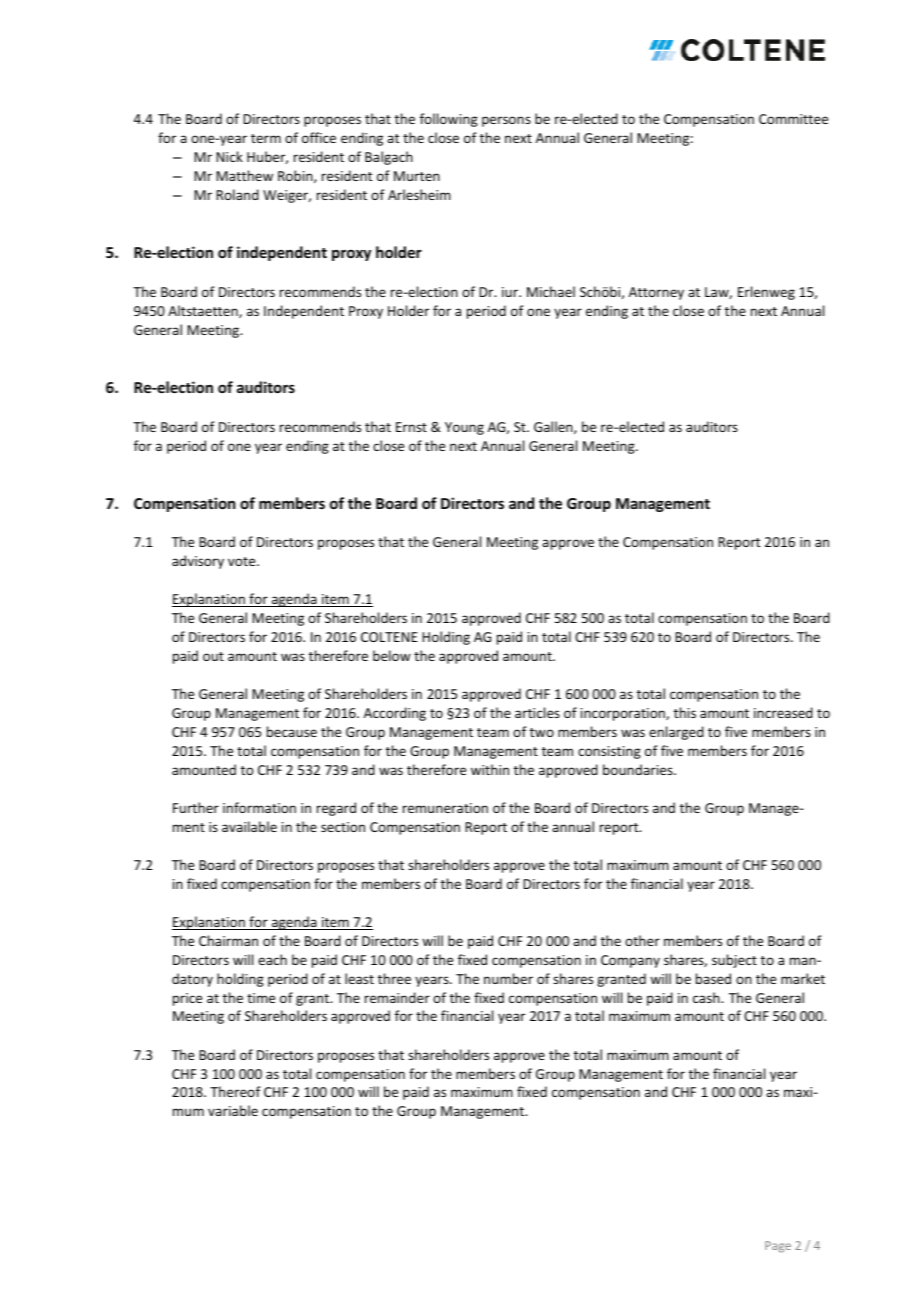  I want to click on Young, so click(464, 428).
